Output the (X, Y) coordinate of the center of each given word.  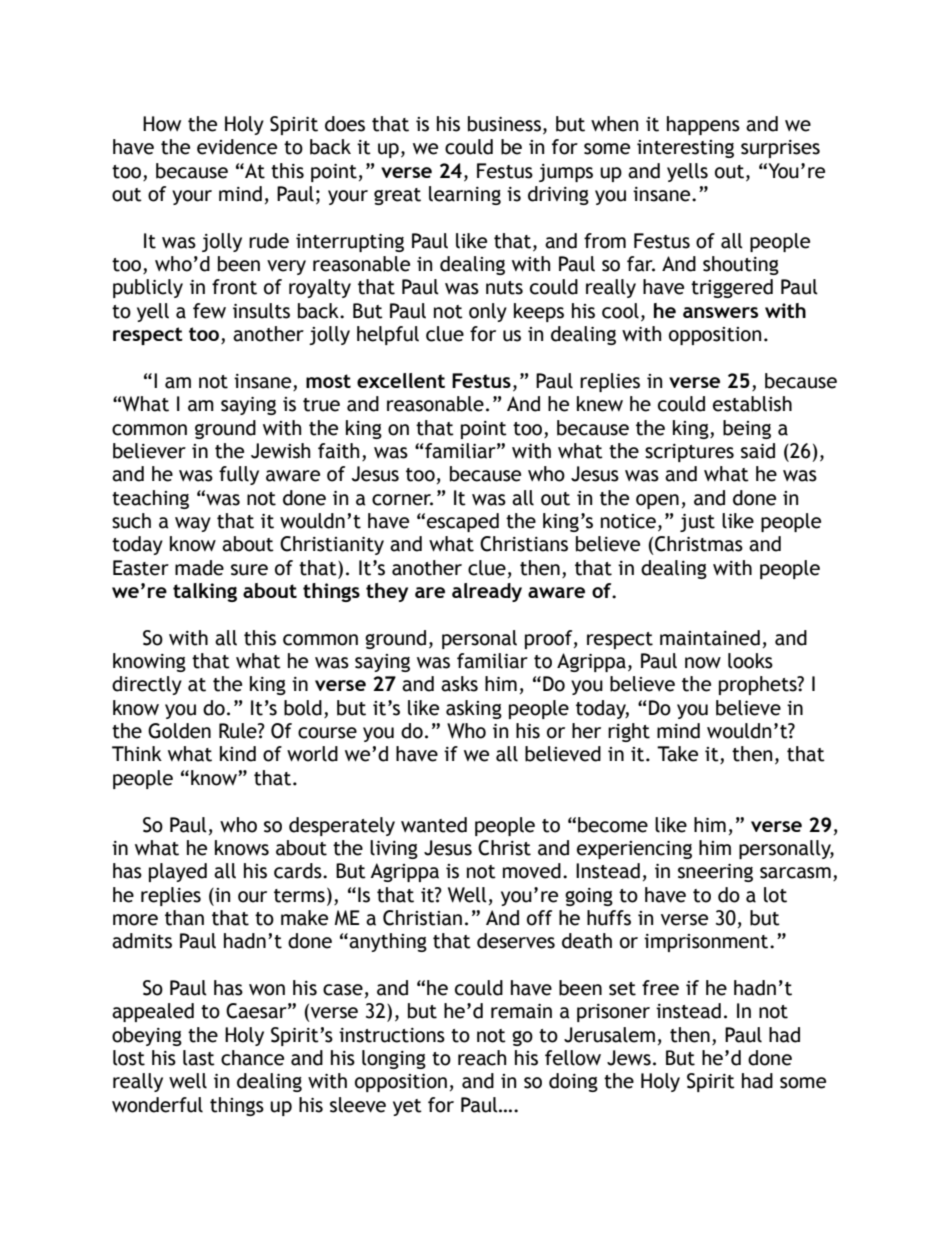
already (487, 592)
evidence (237, 147)
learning (465, 195)
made (199, 568)
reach (482, 1058)
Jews (629, 1058)
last (199, 1058)
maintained (710, 638)
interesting (685, 149)
